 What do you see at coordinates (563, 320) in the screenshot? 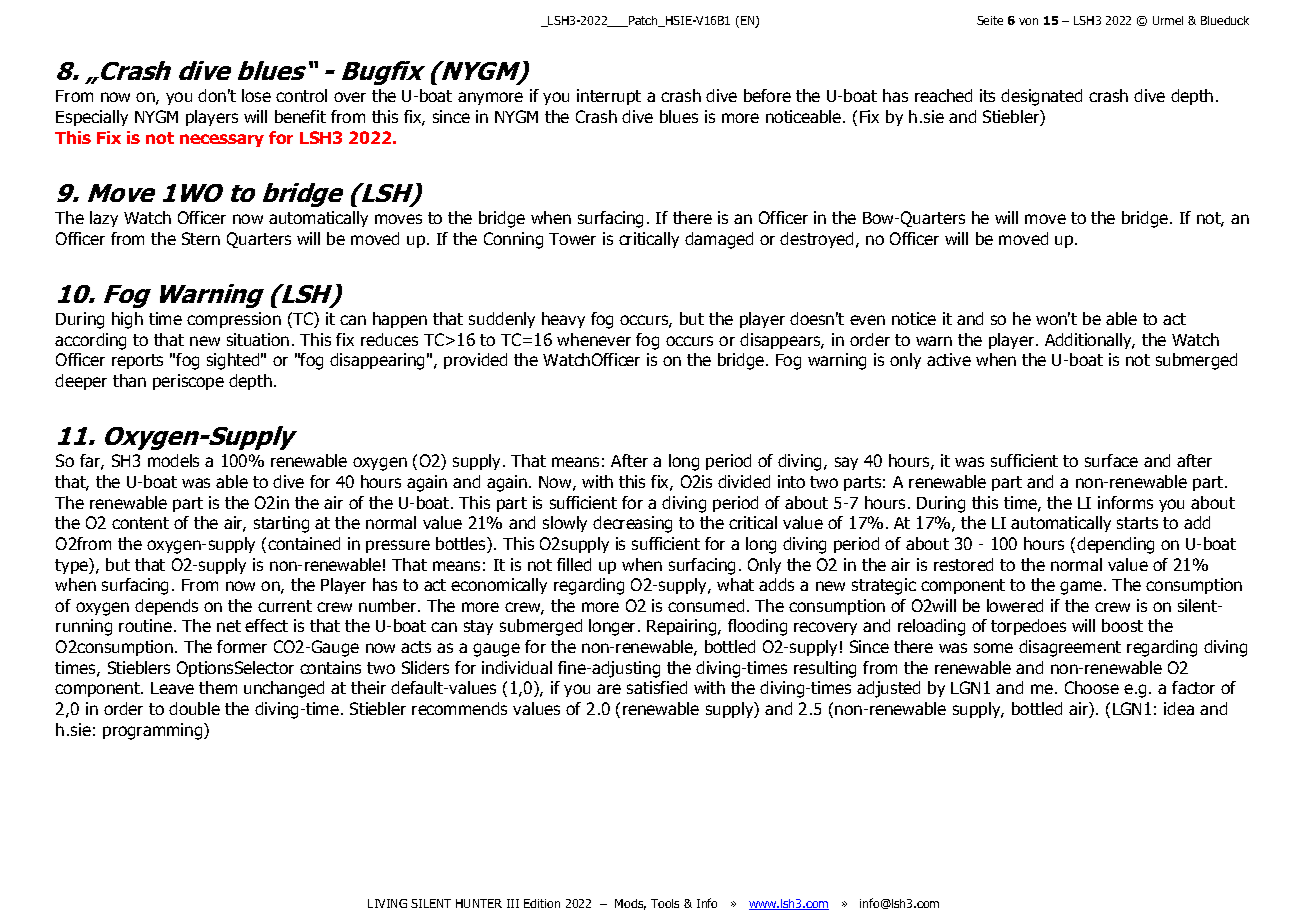
I see `heavy` at bounding box center [563, 320].
